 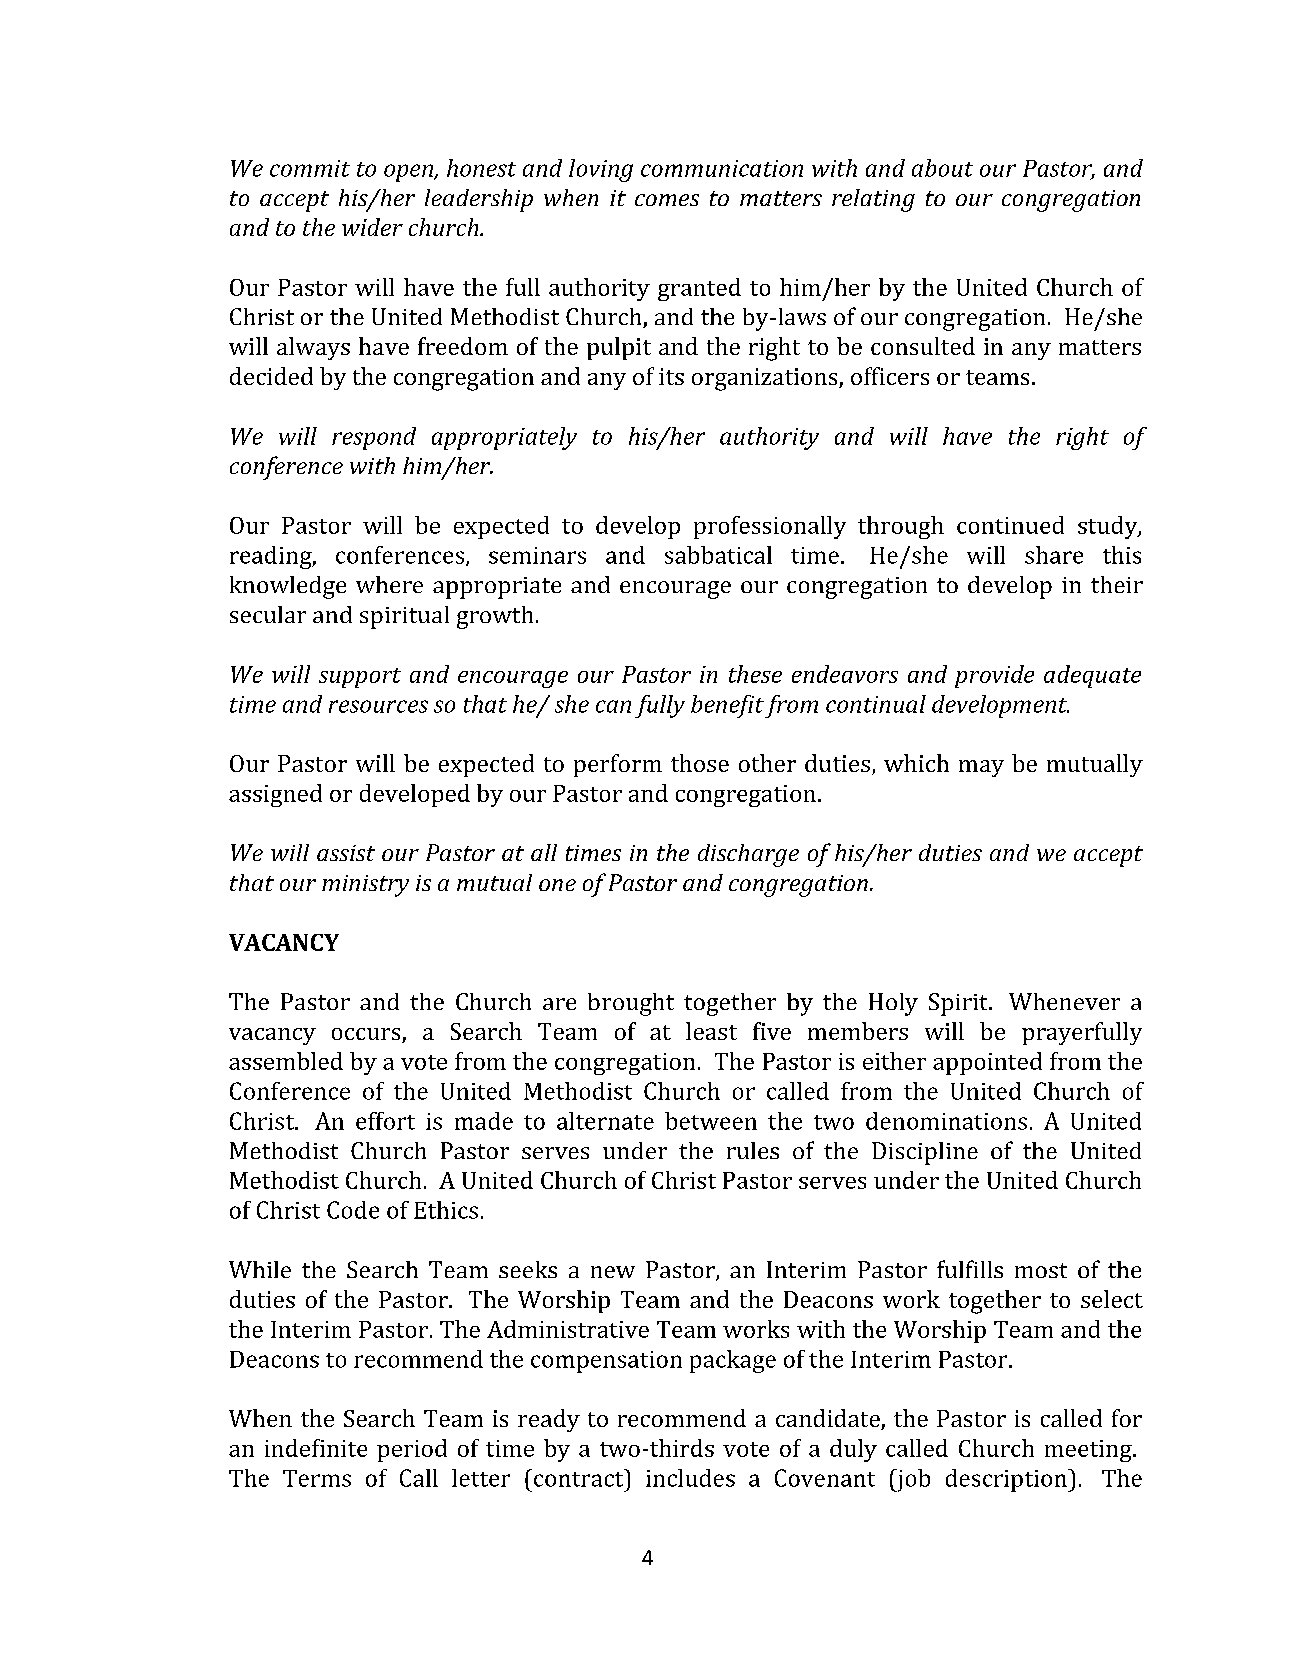 I want to click on may, so click(x=981, y=768).
